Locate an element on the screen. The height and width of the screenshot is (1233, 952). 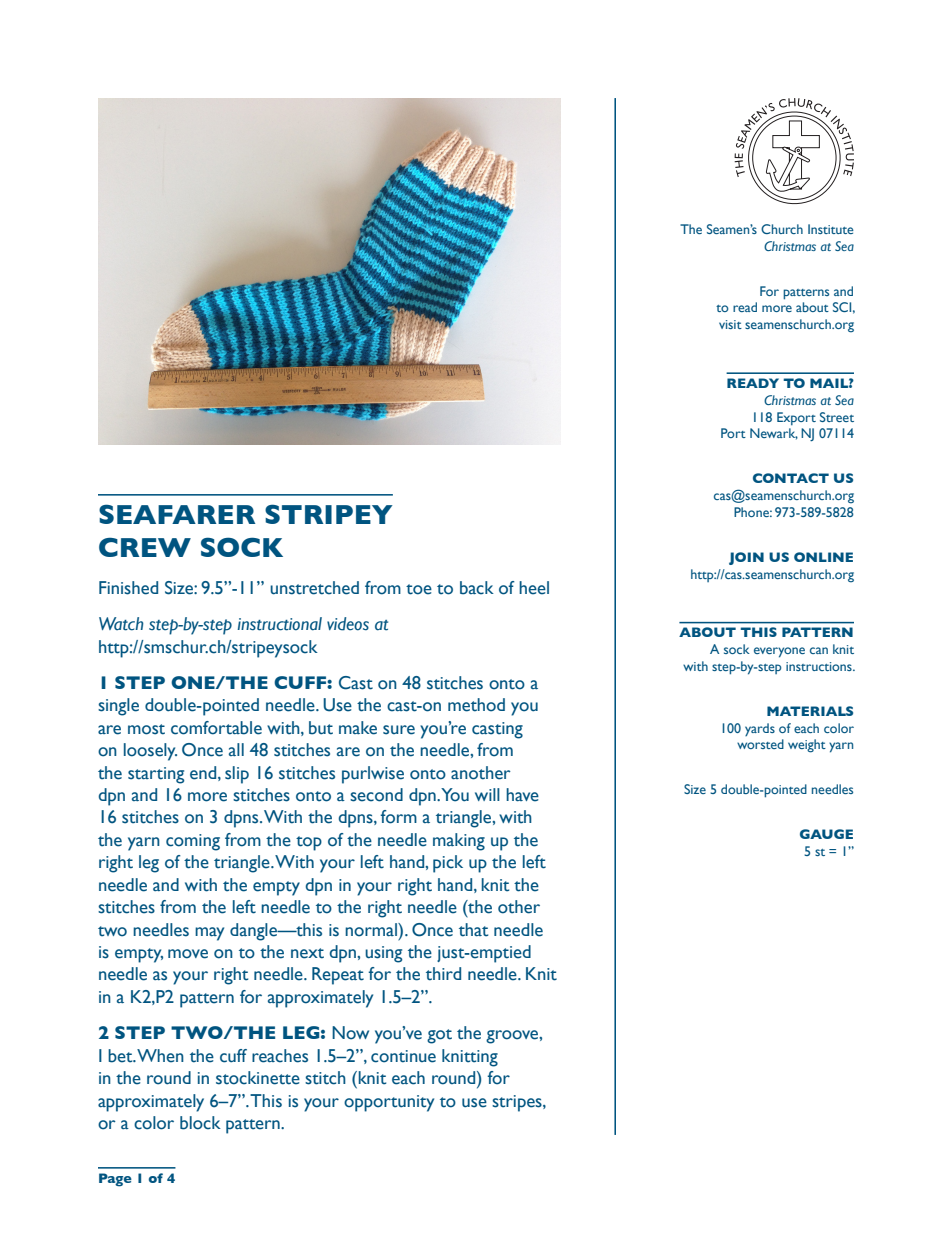
stripes is located at coordinates (518, 1103).
